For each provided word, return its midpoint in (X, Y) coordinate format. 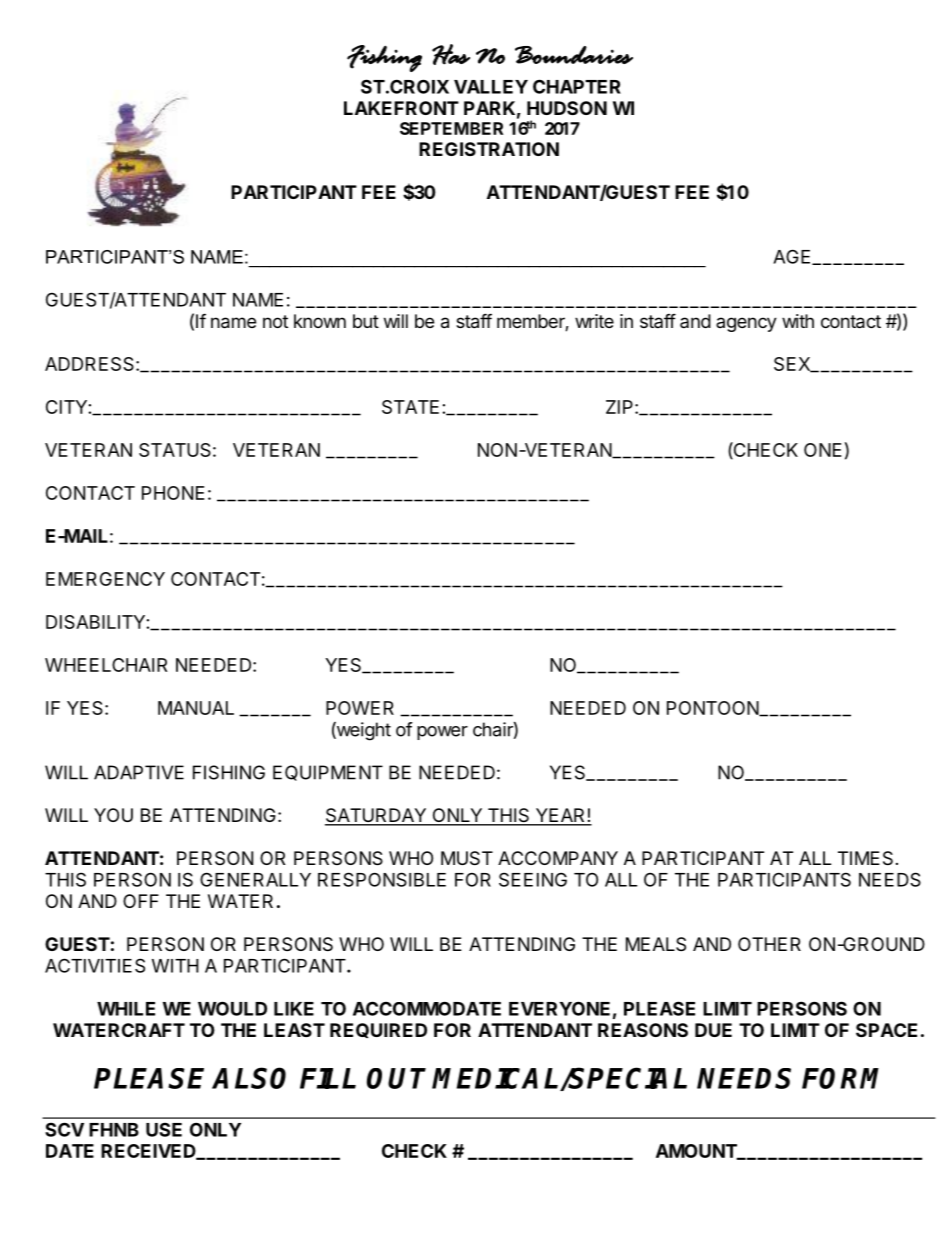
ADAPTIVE (139, 772)
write (594, 321)
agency (746, 324)
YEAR (560, 816)
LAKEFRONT (401, 108)
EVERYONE (559, 1008)
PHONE (173, 493)
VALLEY (491, 87)
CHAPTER (577, 86)
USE (164, 1129)
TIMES (865, 858)
